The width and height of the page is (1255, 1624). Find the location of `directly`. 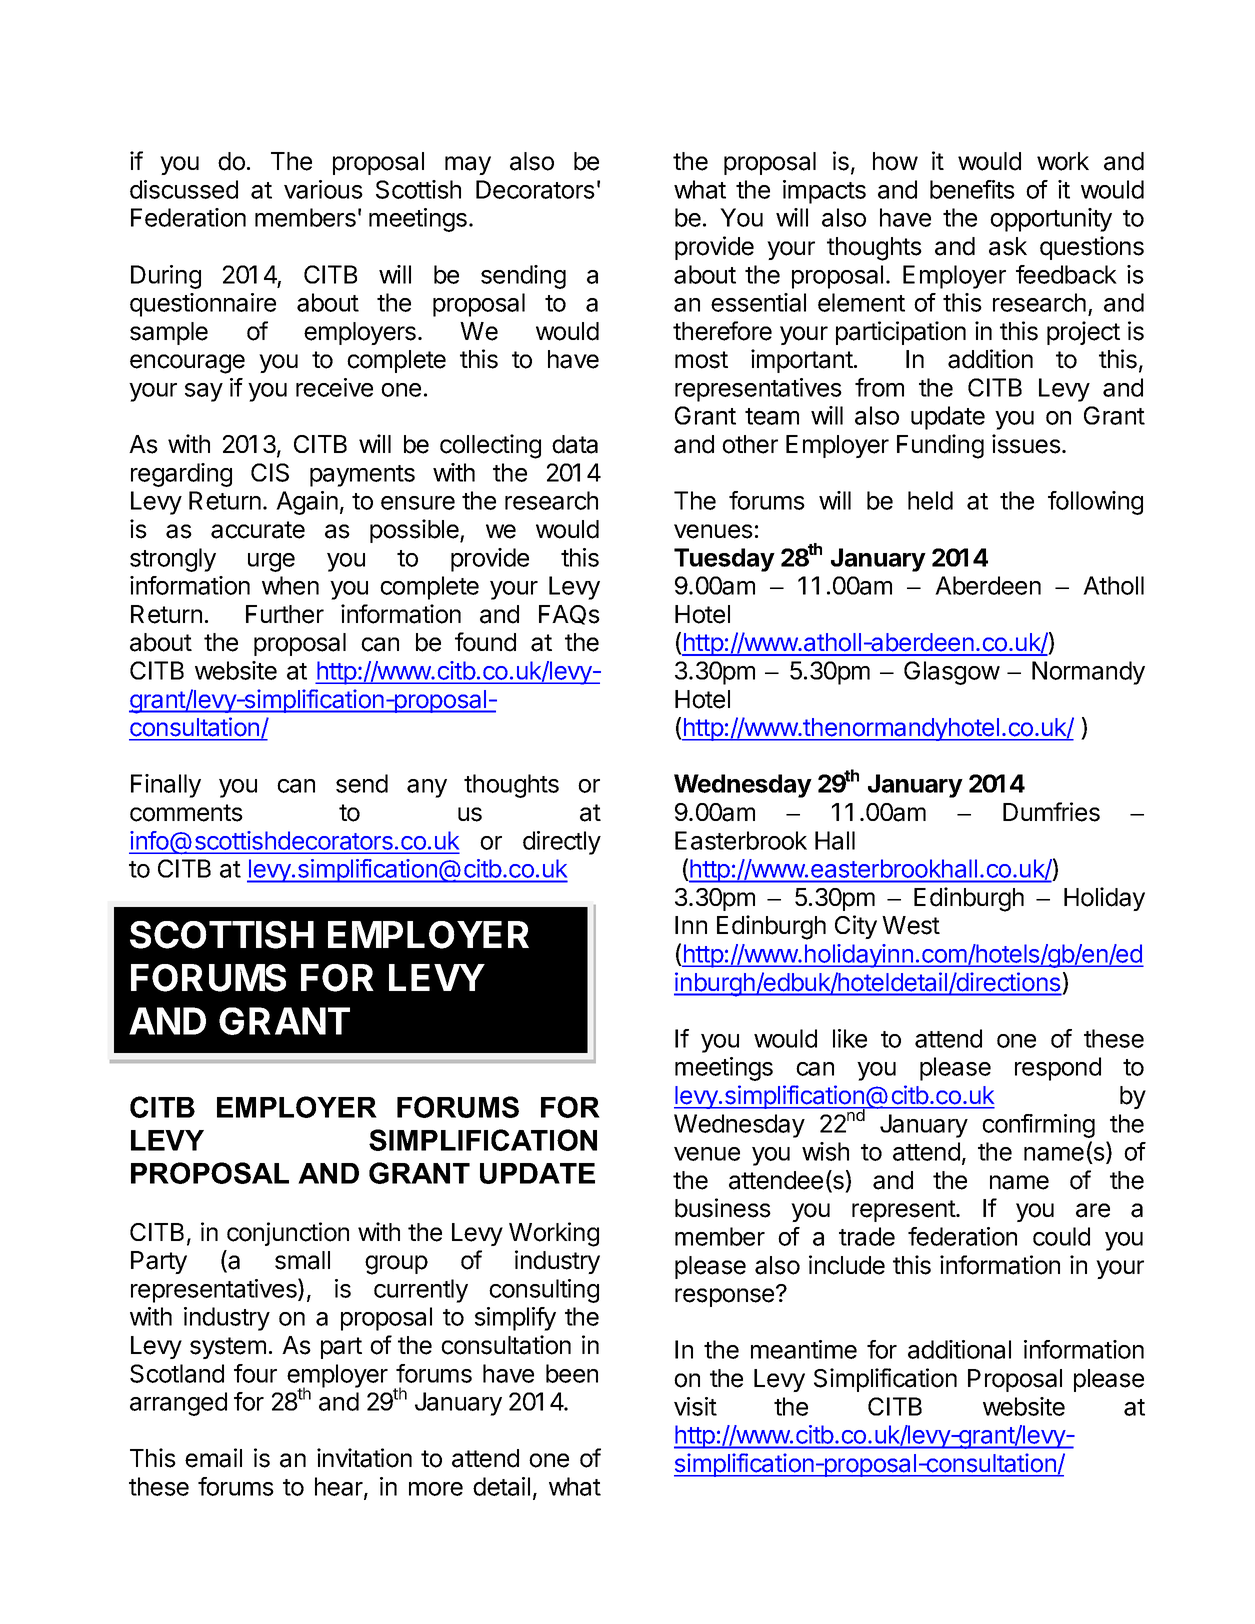

directly is located at coordinates (562, 843).
